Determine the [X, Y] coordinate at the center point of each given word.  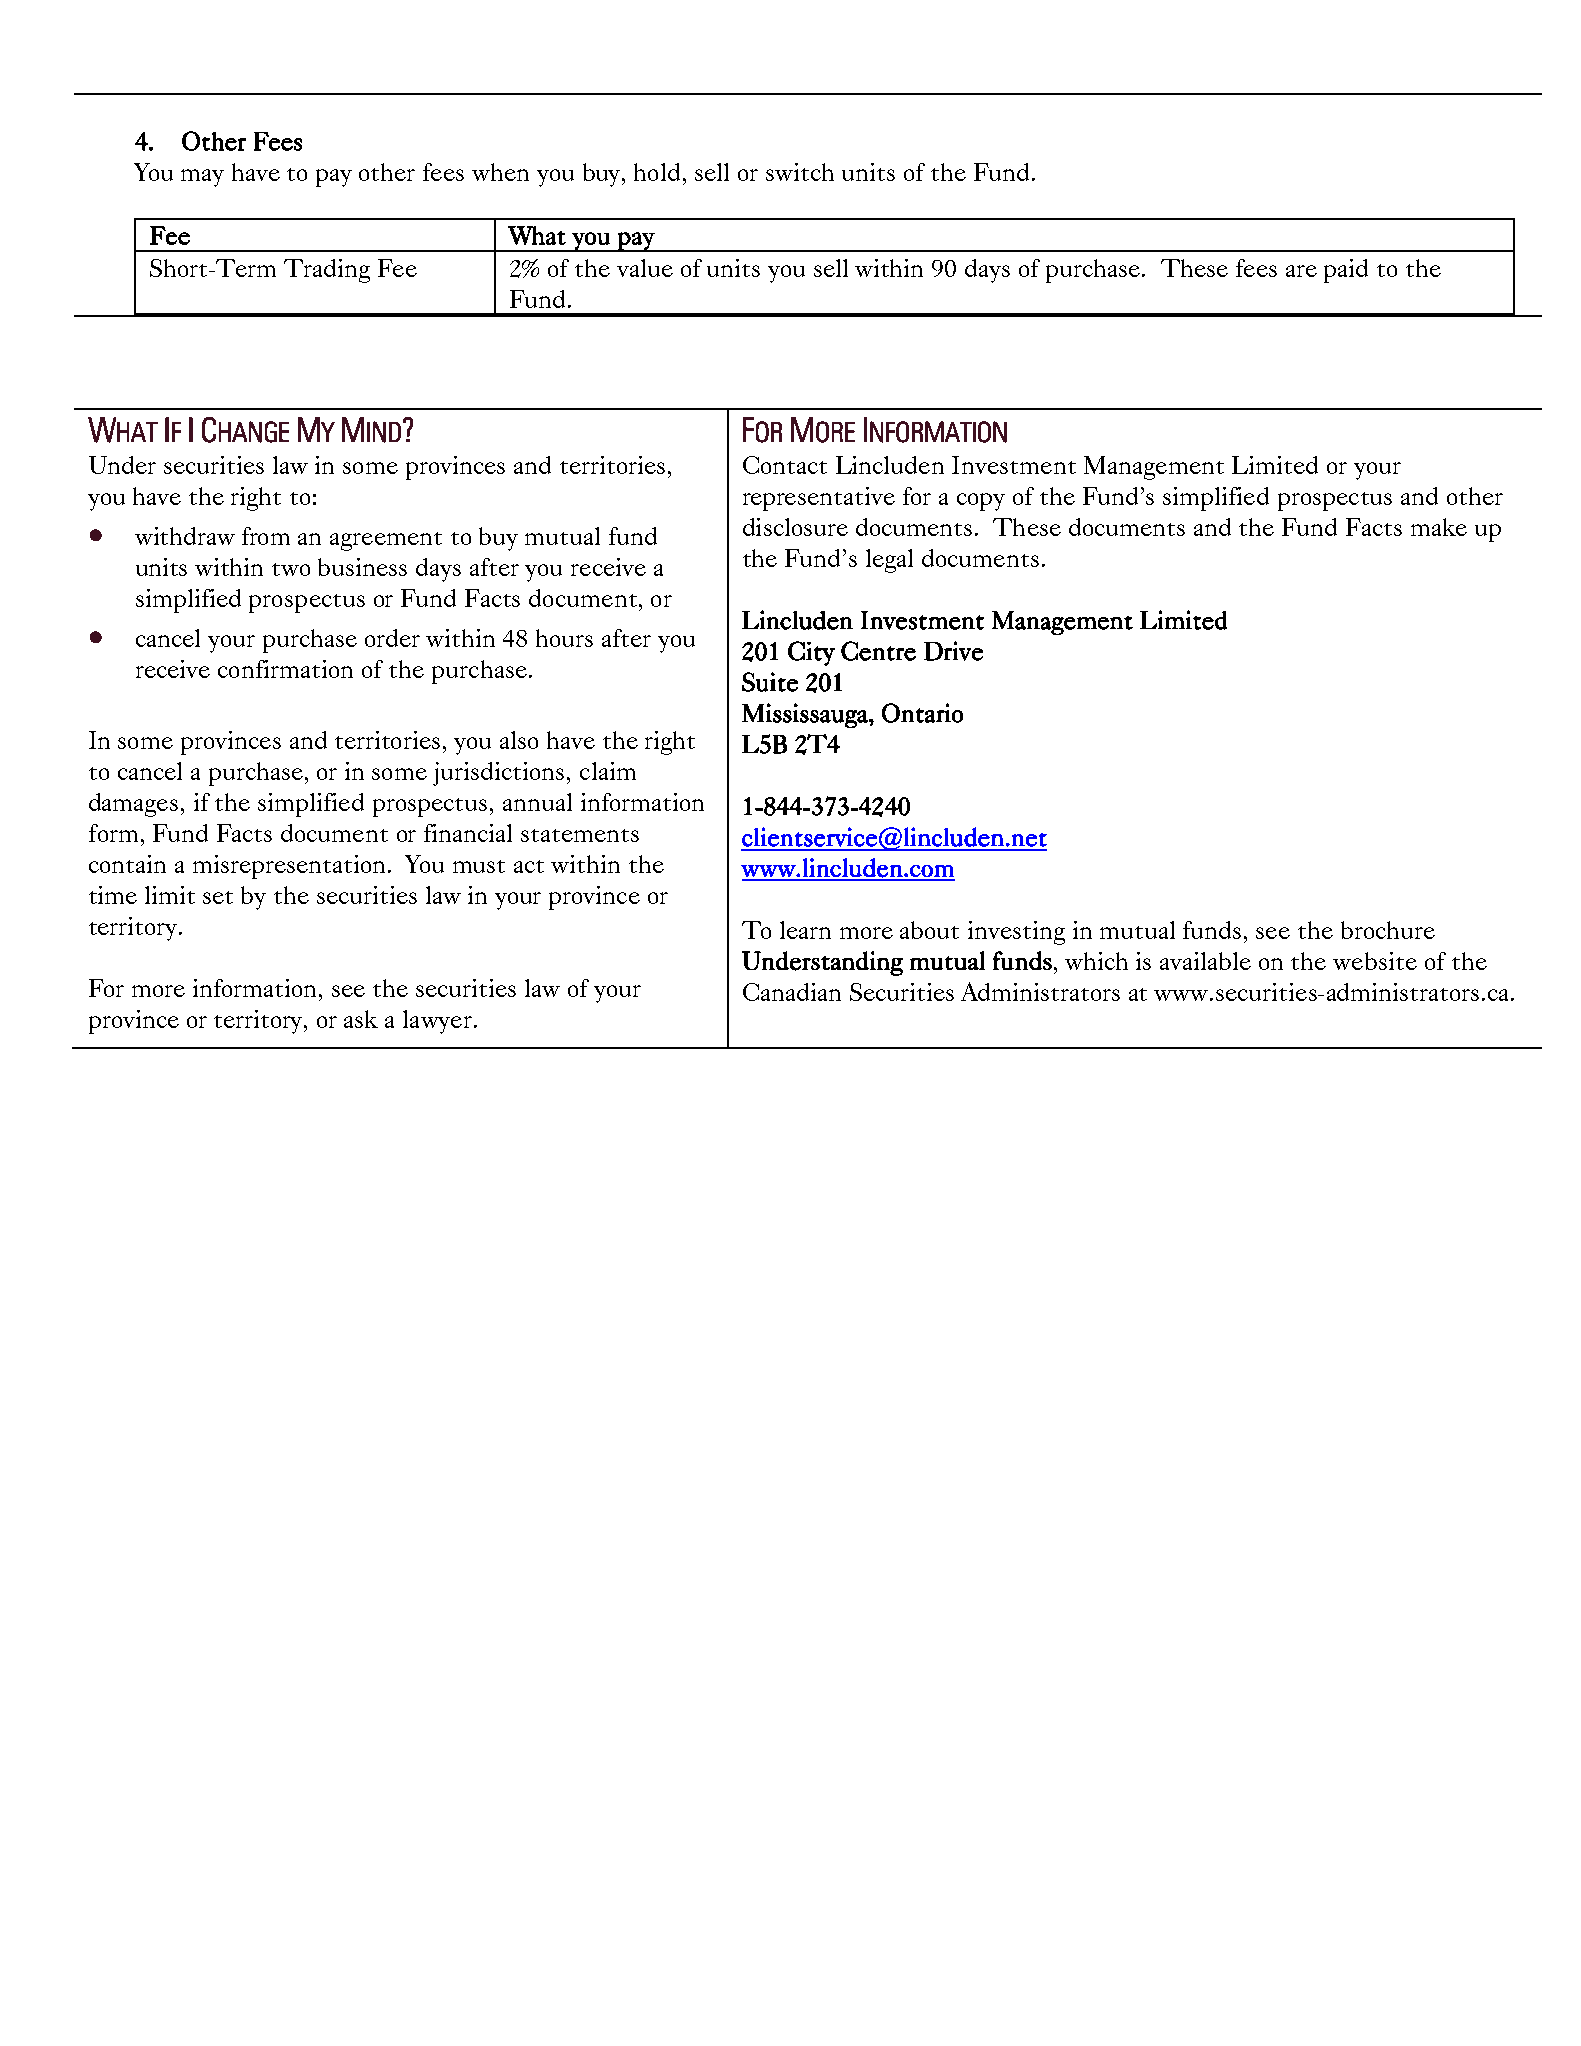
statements [580, 835]
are [1301, 271]
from [266, 536]
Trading [327, 271]
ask [361, 1019]
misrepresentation [291, 867]
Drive [953, 651]
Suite [770, 682]
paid [1346, 271]
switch [800, 172]
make [1439, 527]
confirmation [285, 669]
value [645, 268]
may [202, 178]
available [1205, 961]
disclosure [795, 527]
